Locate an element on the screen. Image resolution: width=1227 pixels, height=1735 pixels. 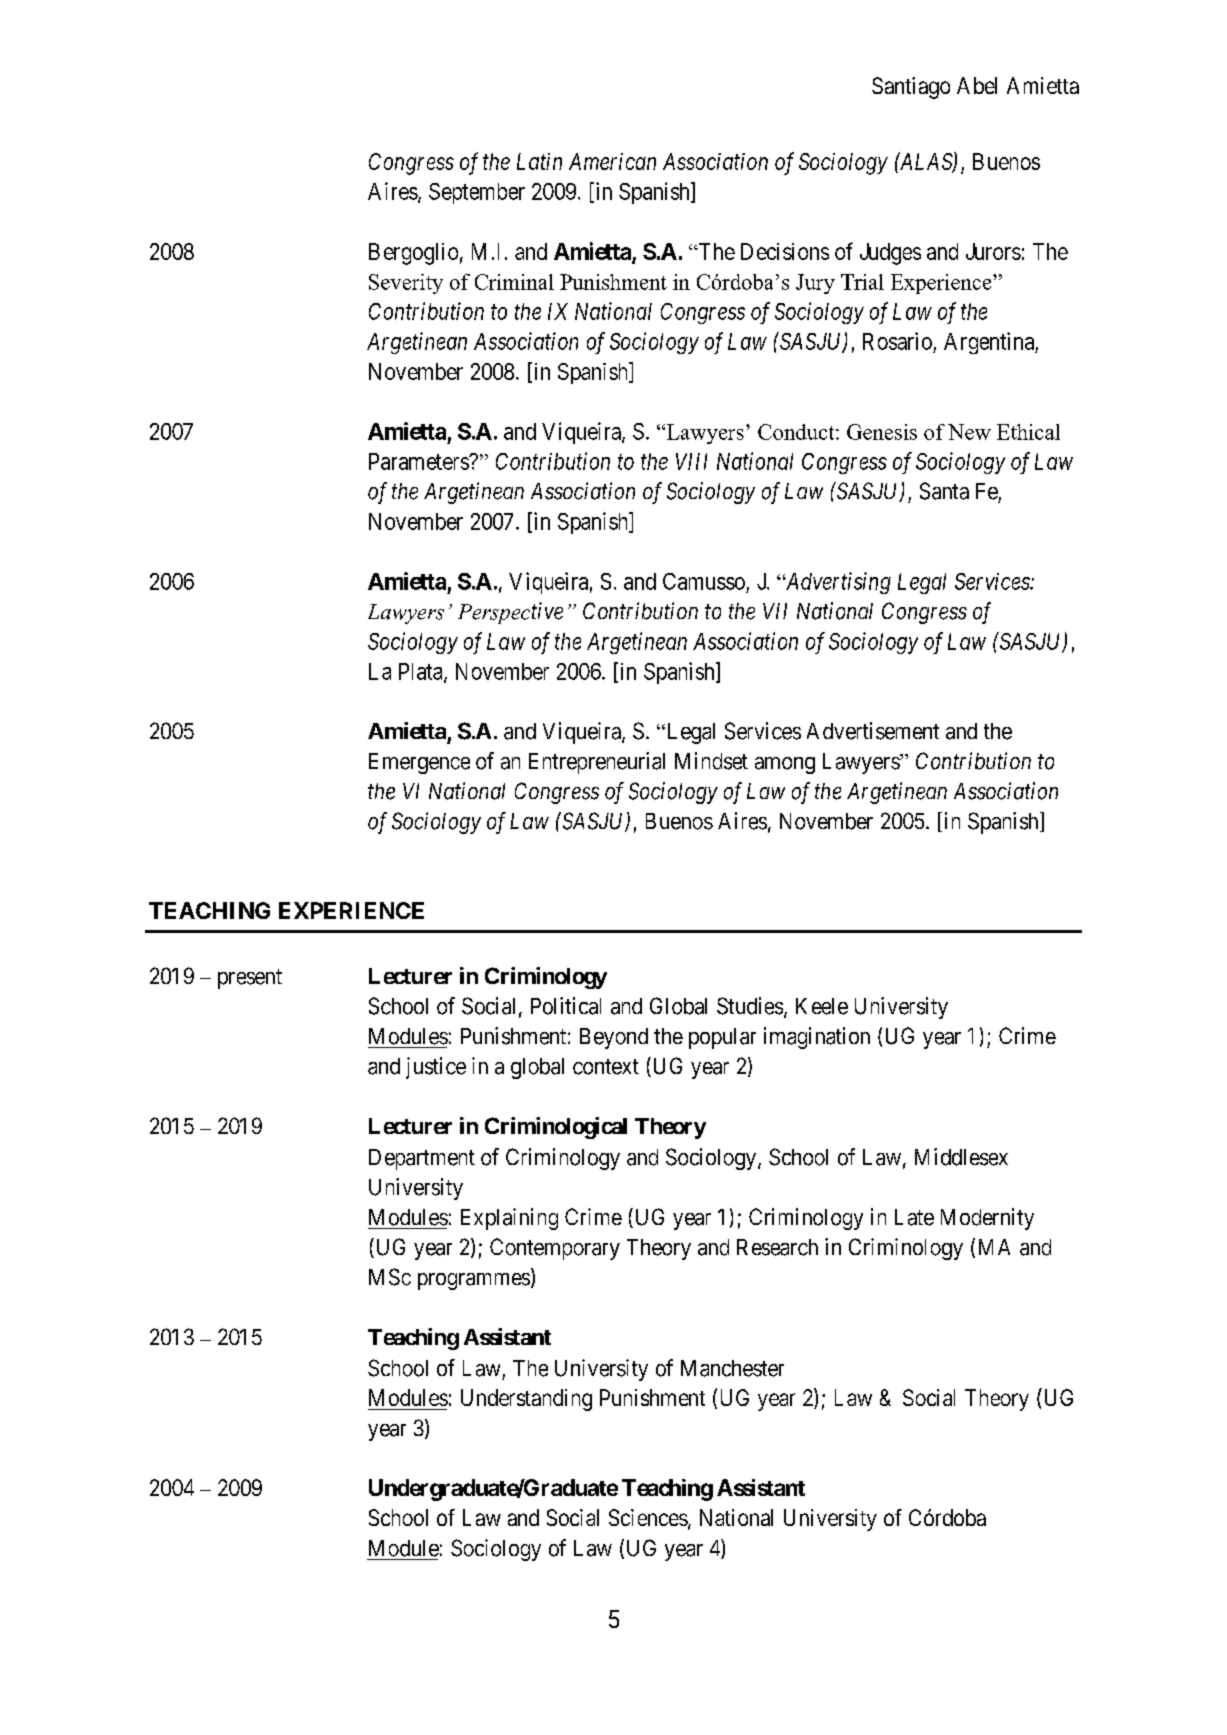
Keele is located at coordinates (822, 1006).
